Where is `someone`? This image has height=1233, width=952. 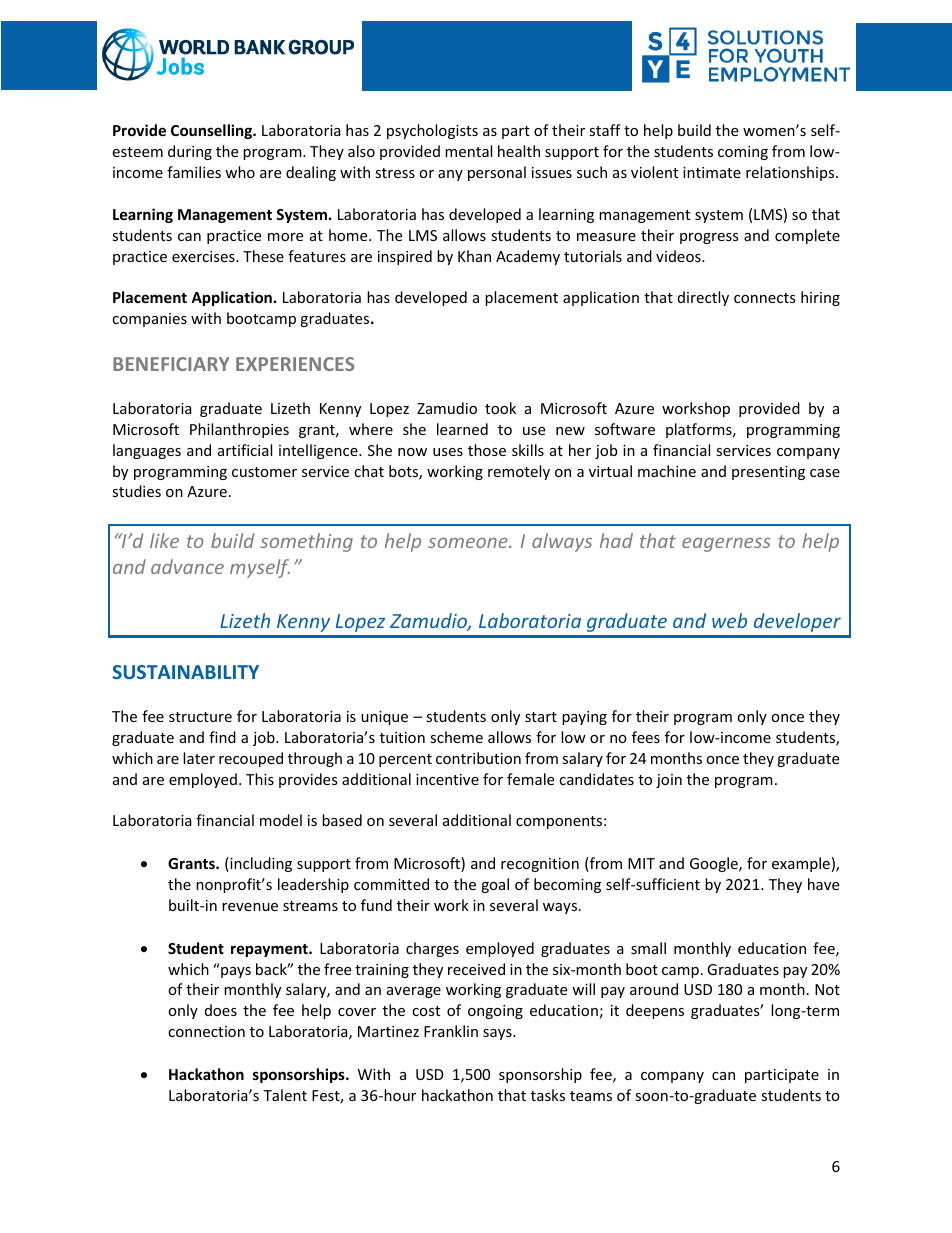
someone is located at coordinates (469, 543).
